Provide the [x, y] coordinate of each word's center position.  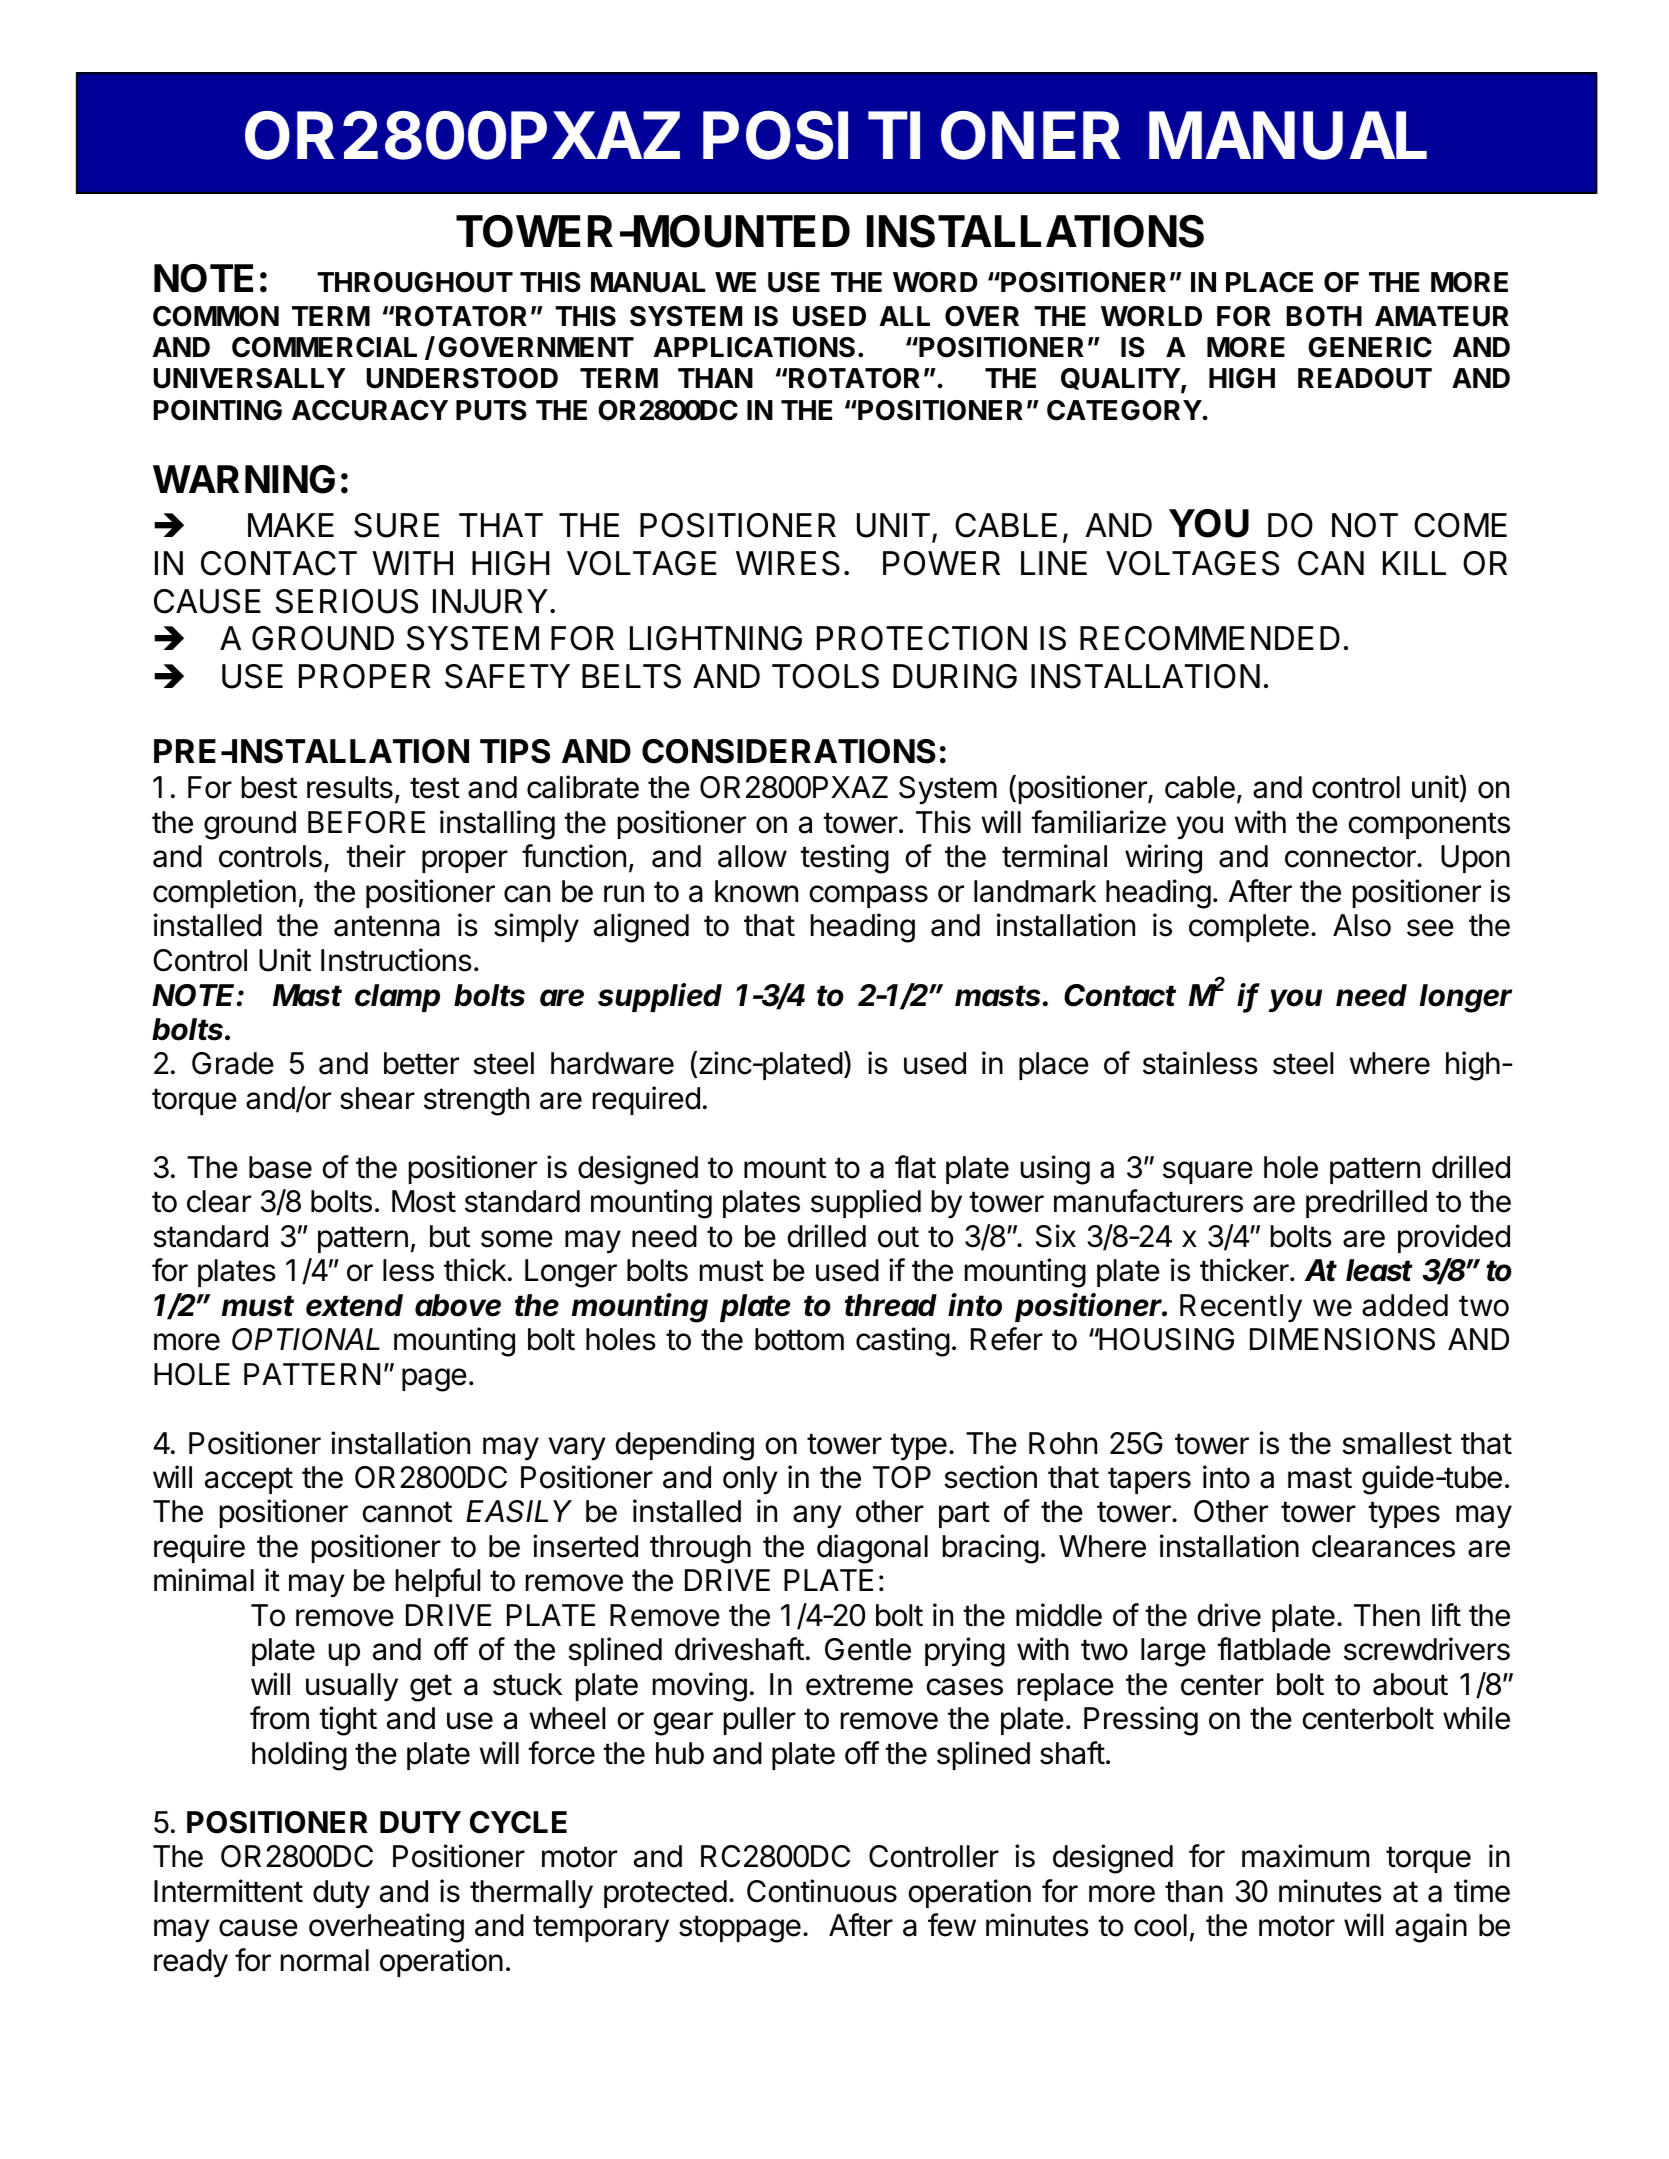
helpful [438, 1582]
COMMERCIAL [324, 347]
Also [1362, 925]
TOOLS [825, 676]
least [1379, 1270]
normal [325, 1960]
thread [891, 1305]
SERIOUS [346, 601]
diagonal [872, 1549]
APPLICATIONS [754, 347]
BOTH [1324, 316]
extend [354, 1305]
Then [1387, 1615]
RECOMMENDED [1210, 638]
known [756, 891]
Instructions [396, 960]
